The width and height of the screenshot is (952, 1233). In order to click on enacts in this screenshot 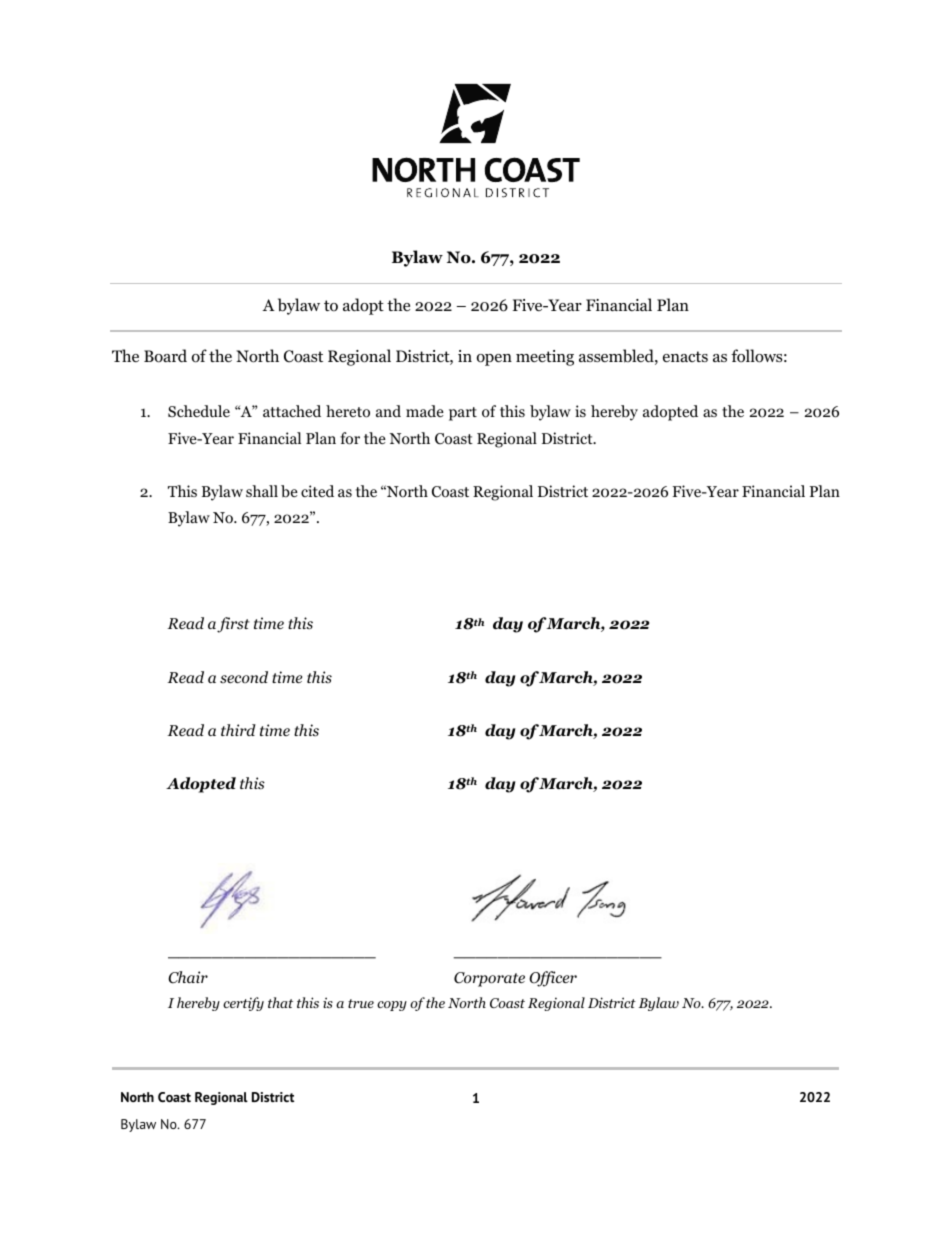, I will do `click(685, 356)`.
